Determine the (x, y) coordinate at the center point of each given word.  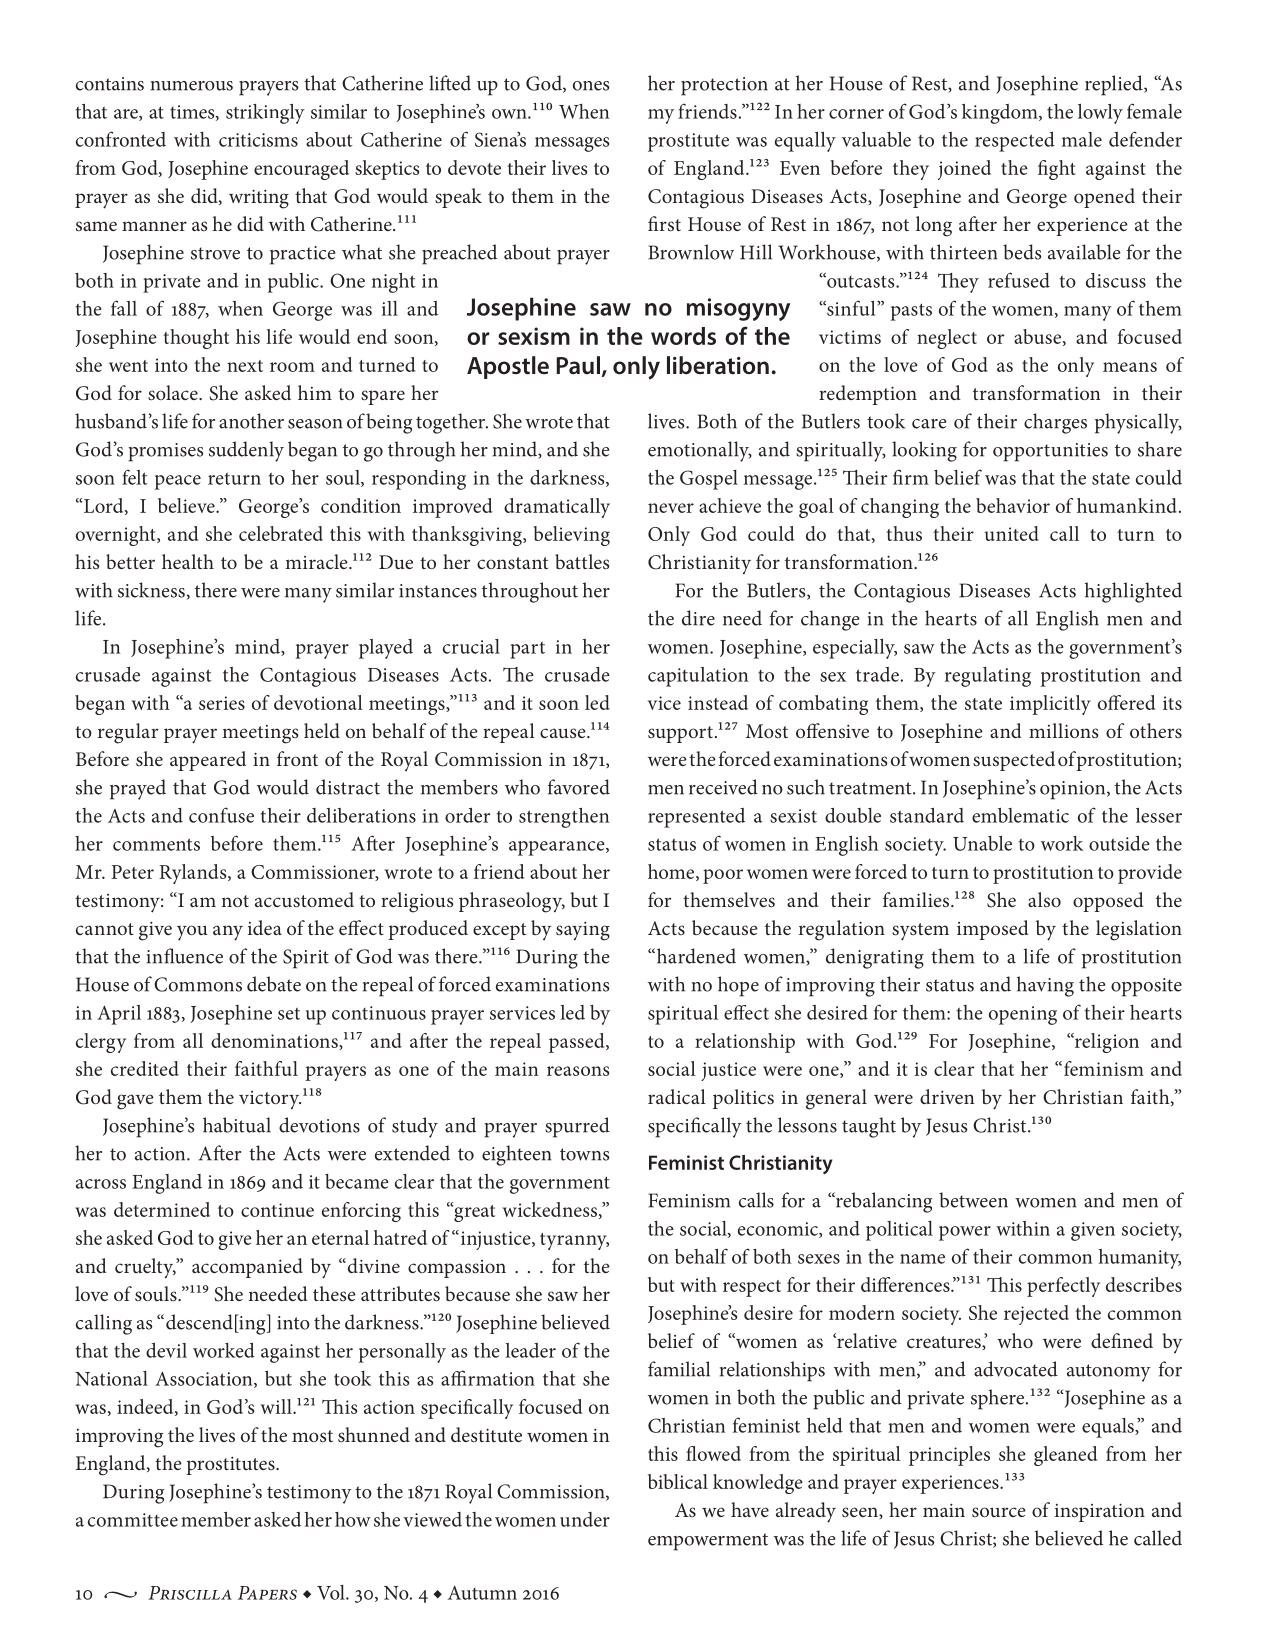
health (188, 561)
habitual (237, 1125)
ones (591, 86)
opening (1023, 1015)
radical (677, 1096)
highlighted (1133, 592)
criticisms (258, 140)
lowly (1100, 114)
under (585, 1519)
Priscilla (190, 1593)
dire (698, 618)
